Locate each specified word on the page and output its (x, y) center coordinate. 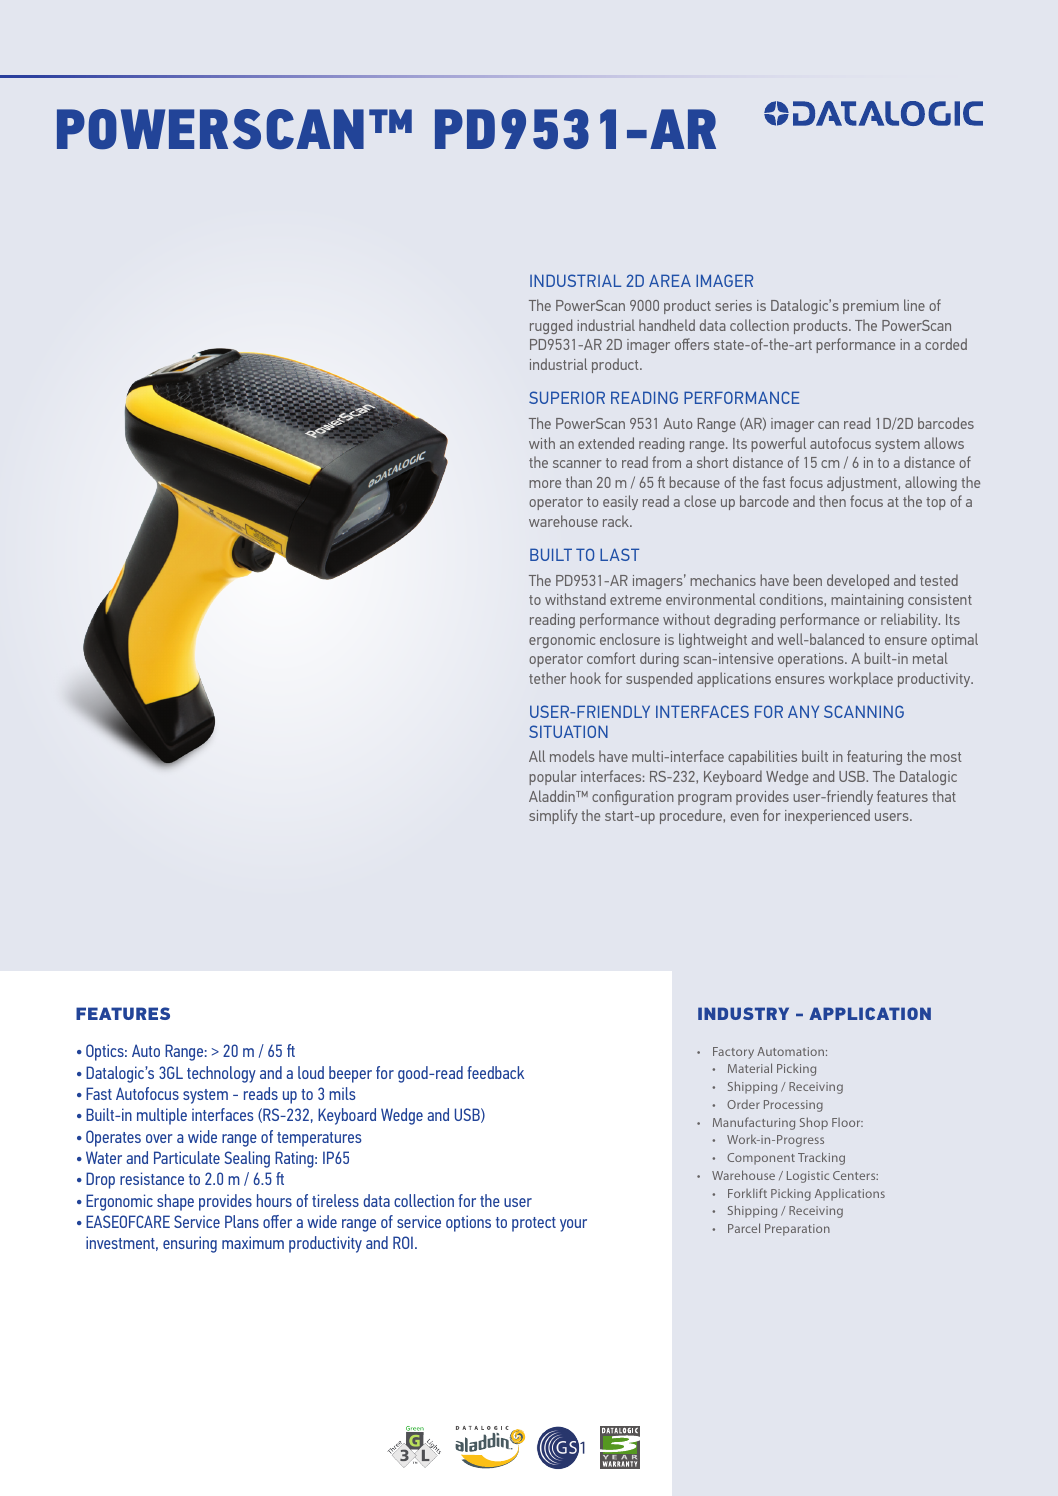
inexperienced (827, 816)
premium (871, 307)
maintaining (867, 601)
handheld (667, 325)
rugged (551, 326)
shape (175, 1202)
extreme (635, 600)
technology (221, 1074)
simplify (553, 816)
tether (547, 678)
